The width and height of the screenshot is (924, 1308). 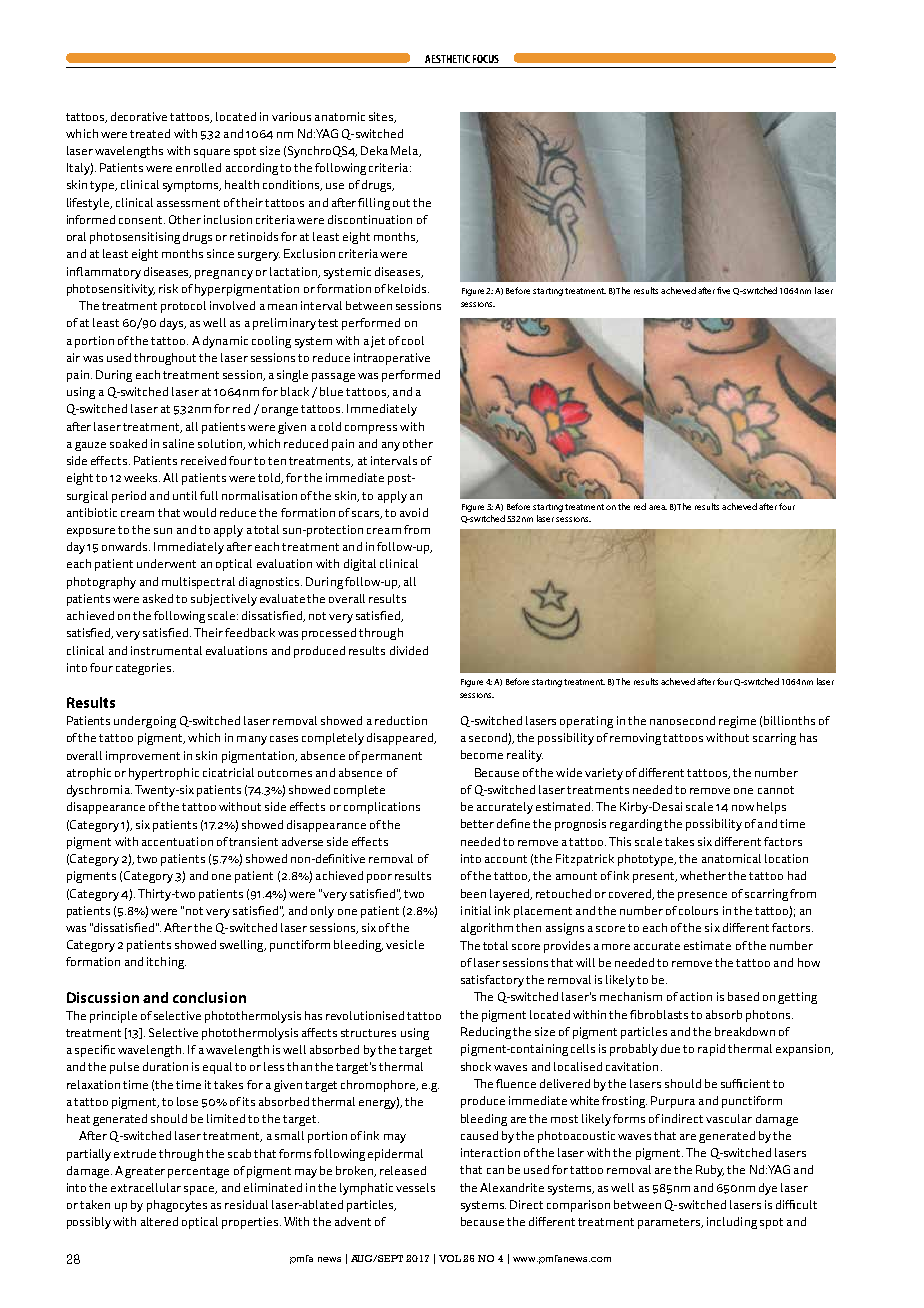 I want to click on AESTHETIC, so click(x=447, y=59).
